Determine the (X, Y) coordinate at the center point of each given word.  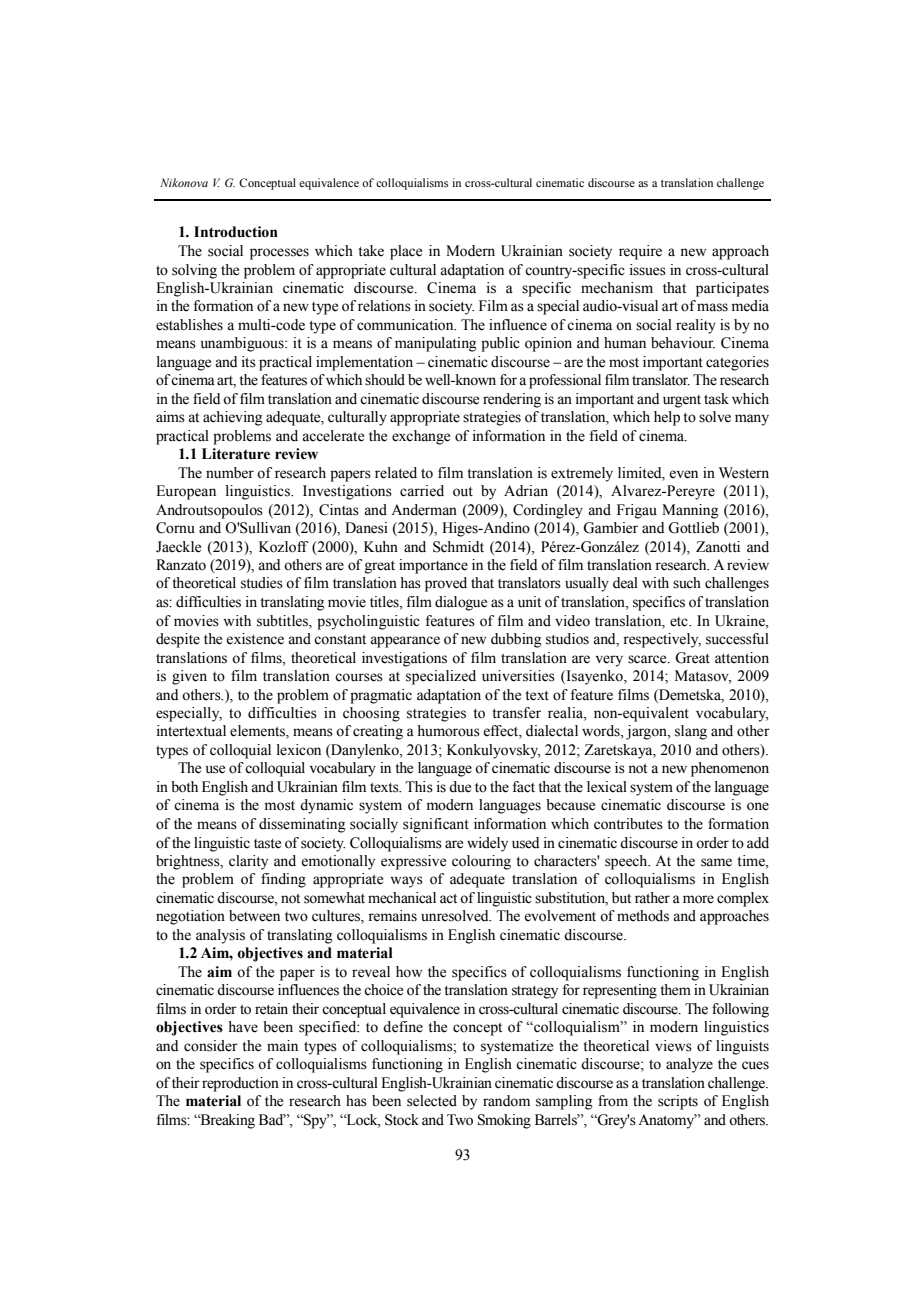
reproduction (240, 1084)
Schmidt (458, 547)
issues (648, 270)
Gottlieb (693, 528)
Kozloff (283, 547)
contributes (628, 824)
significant (436, 825)
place (406, 252)
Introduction (236, 232)
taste (267, 844)
